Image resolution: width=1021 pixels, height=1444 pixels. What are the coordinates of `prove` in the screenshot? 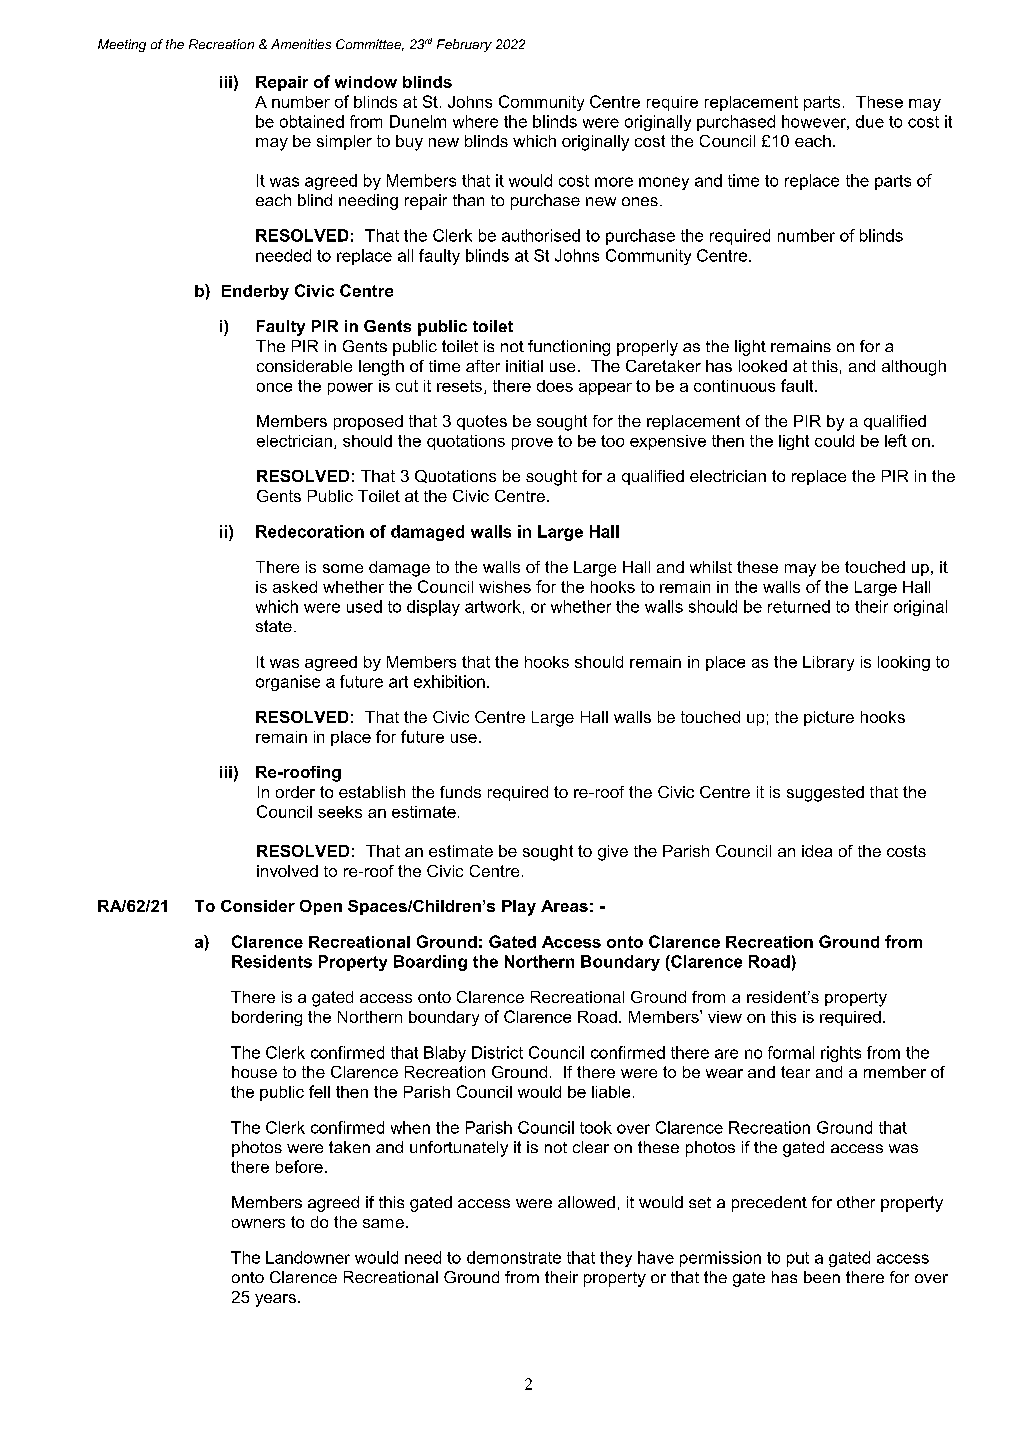 It's located at (532, 444).
